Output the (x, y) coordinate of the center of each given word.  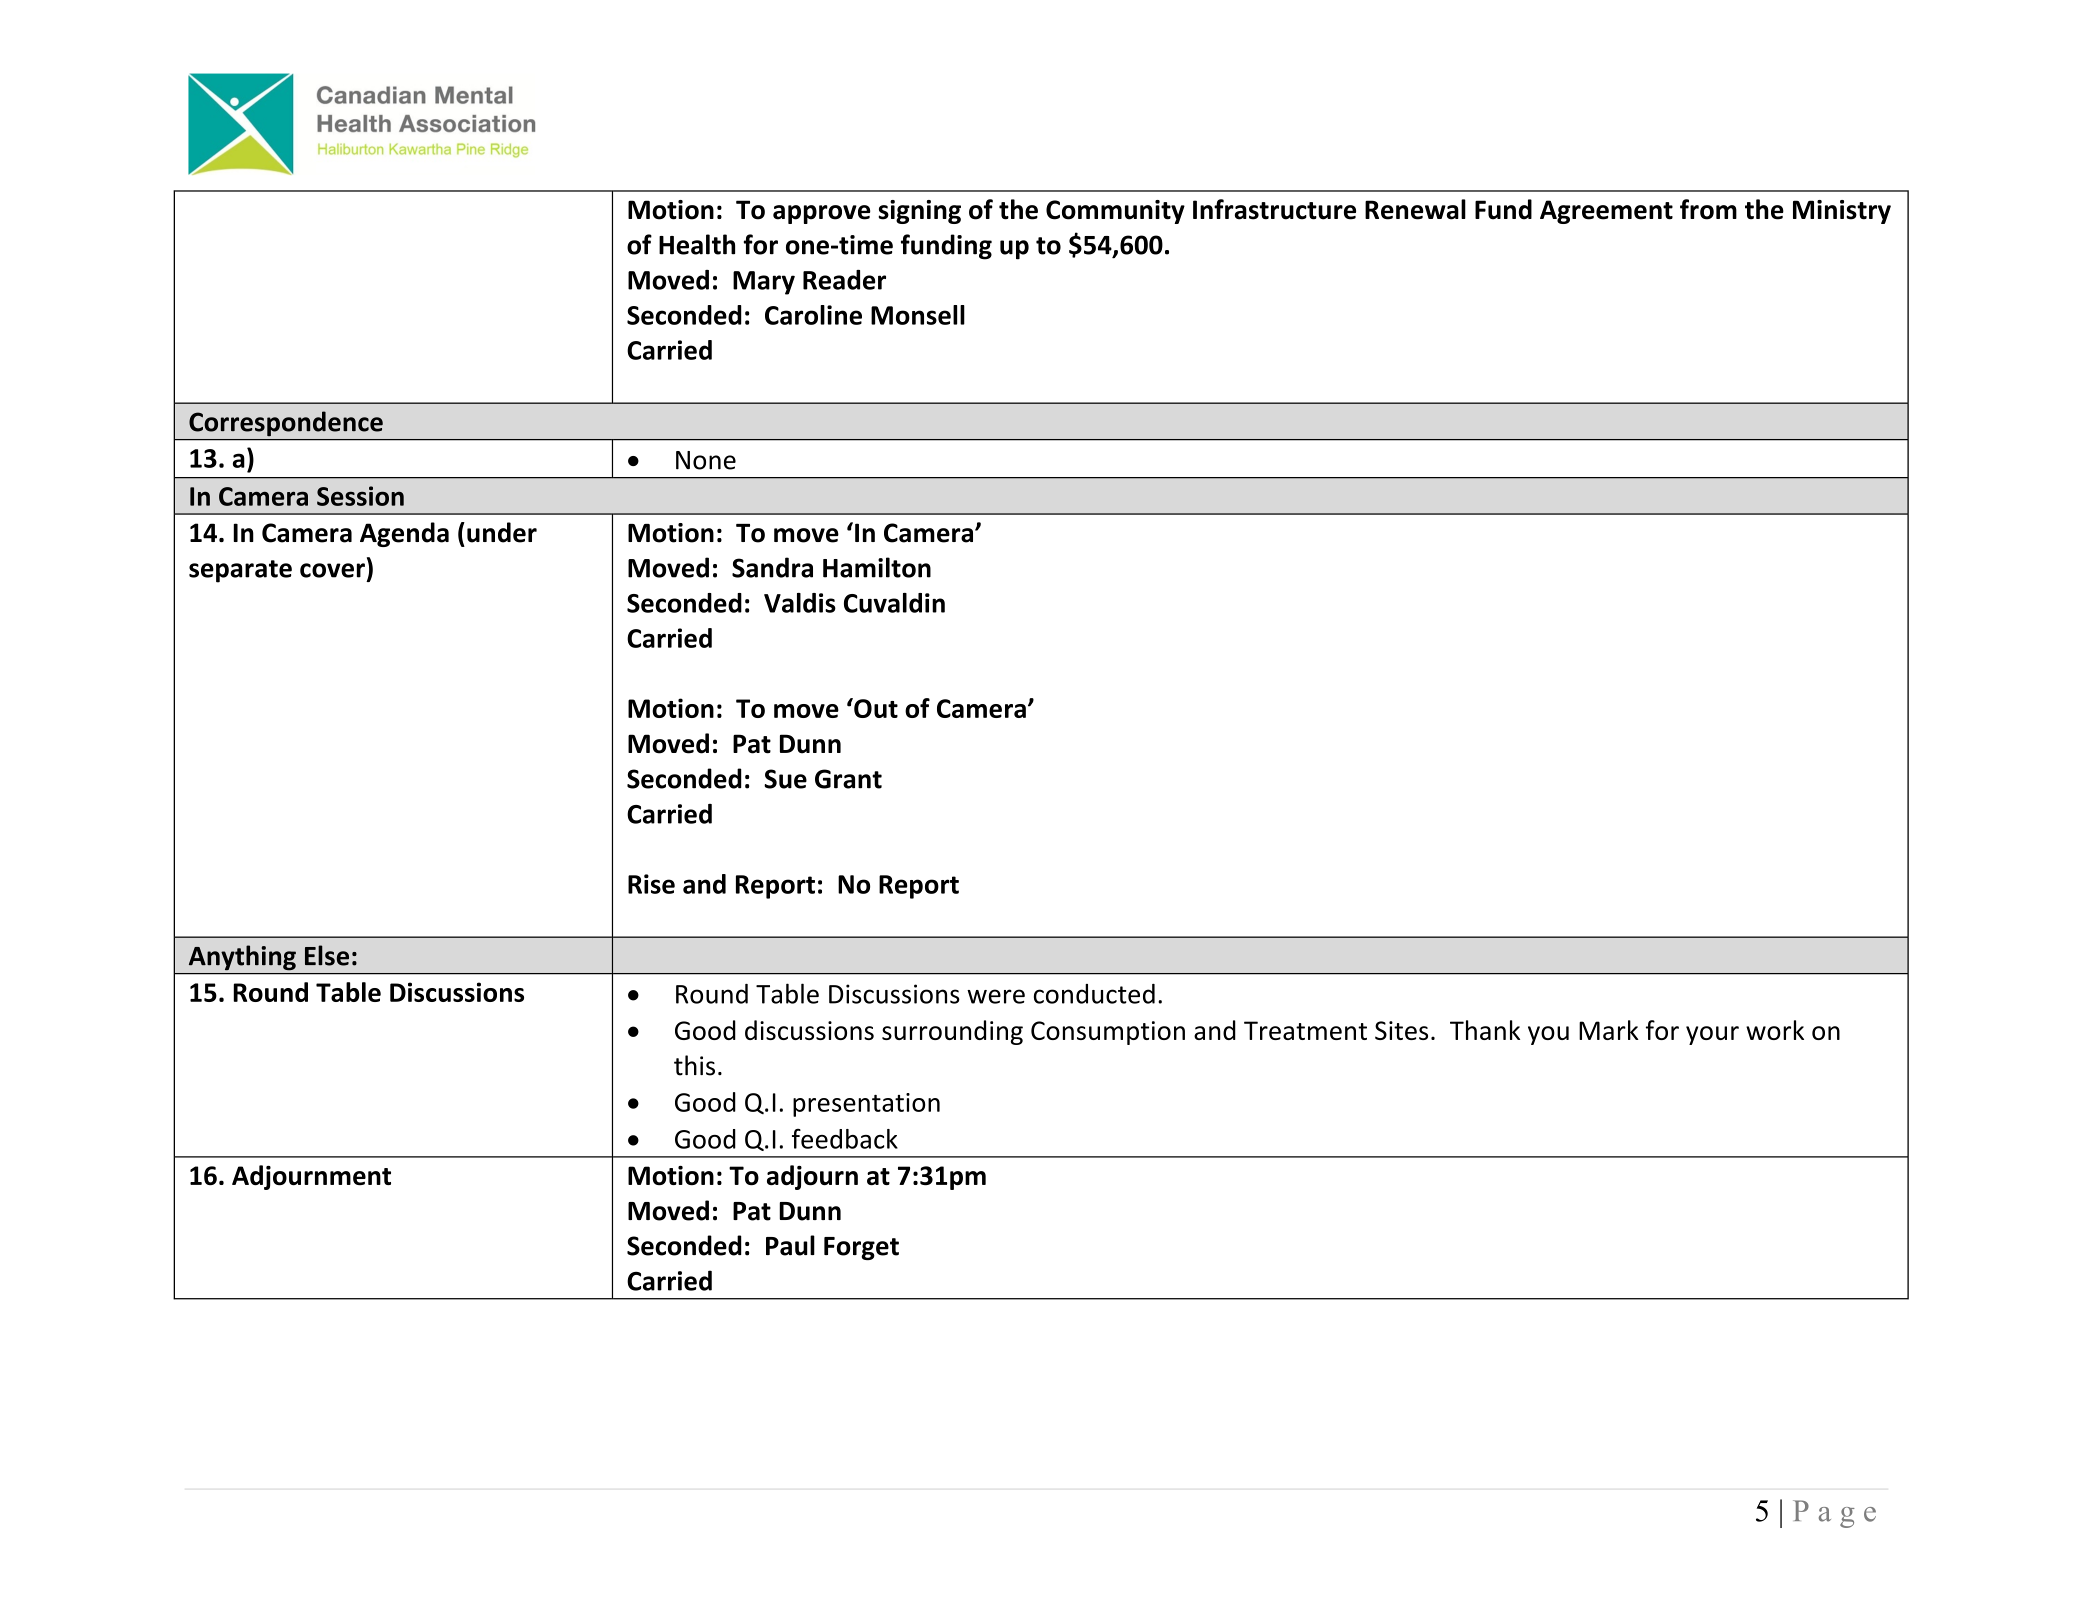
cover (332, 570)
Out (875, 708)
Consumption (1108, 1033)
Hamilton (877, 567)
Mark (1609, 1030)
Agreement (1606, 212)
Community (1115, 212)
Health (697, 244)
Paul (790, 1245)
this (694, 1065)
